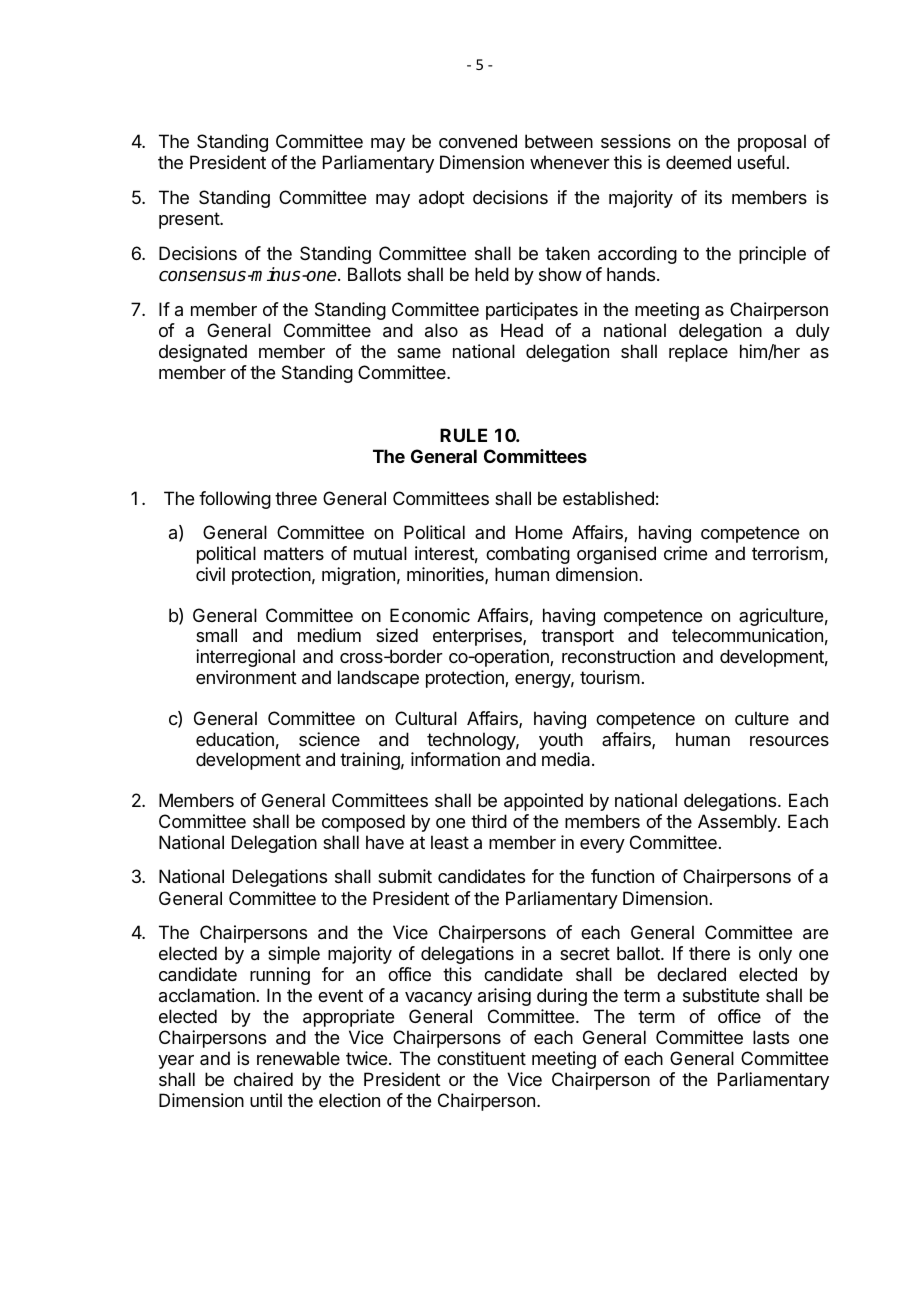  Describe the element at coordinates (738, 823) in the page. I see `Assembly` at that location.
